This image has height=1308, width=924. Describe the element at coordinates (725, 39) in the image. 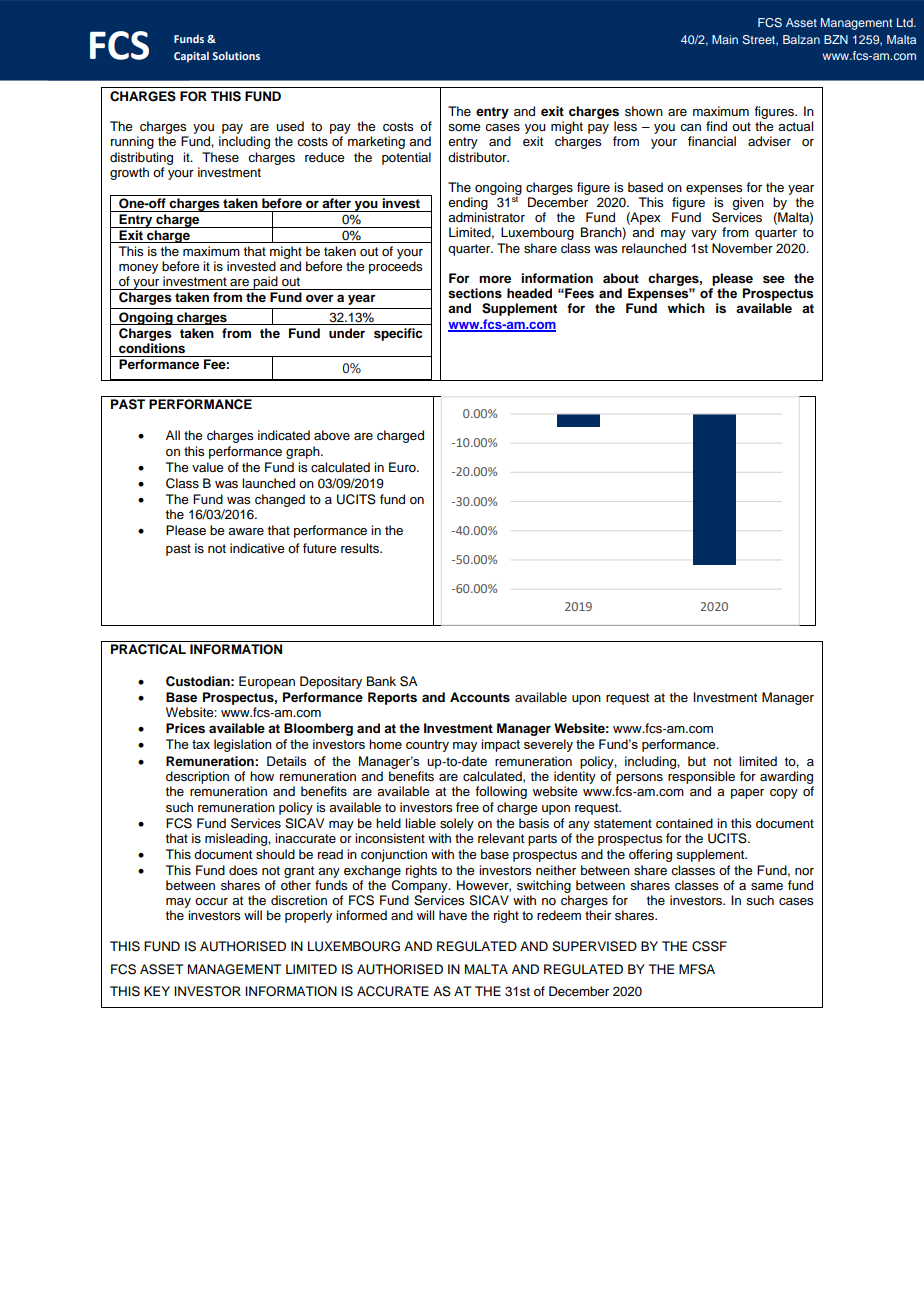

I see `Main` at that location.
